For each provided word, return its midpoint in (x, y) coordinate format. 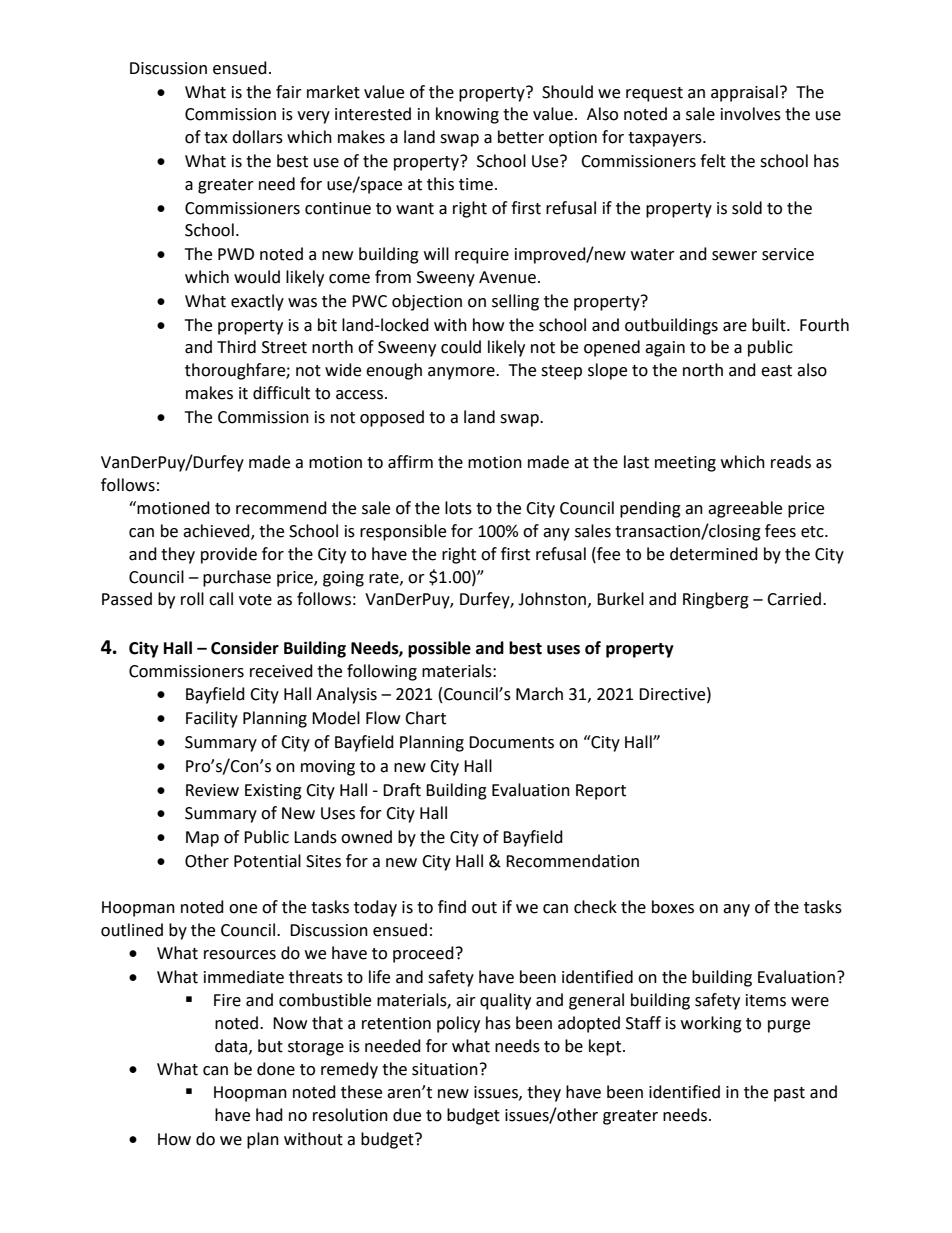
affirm (410, 462)
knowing (467, 115)
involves (751, 114)
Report (601, 792)
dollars (257, 137)
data (232, 1046)
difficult (281, 393)
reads (791, 462)
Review (212, 790)
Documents (511, 742)
